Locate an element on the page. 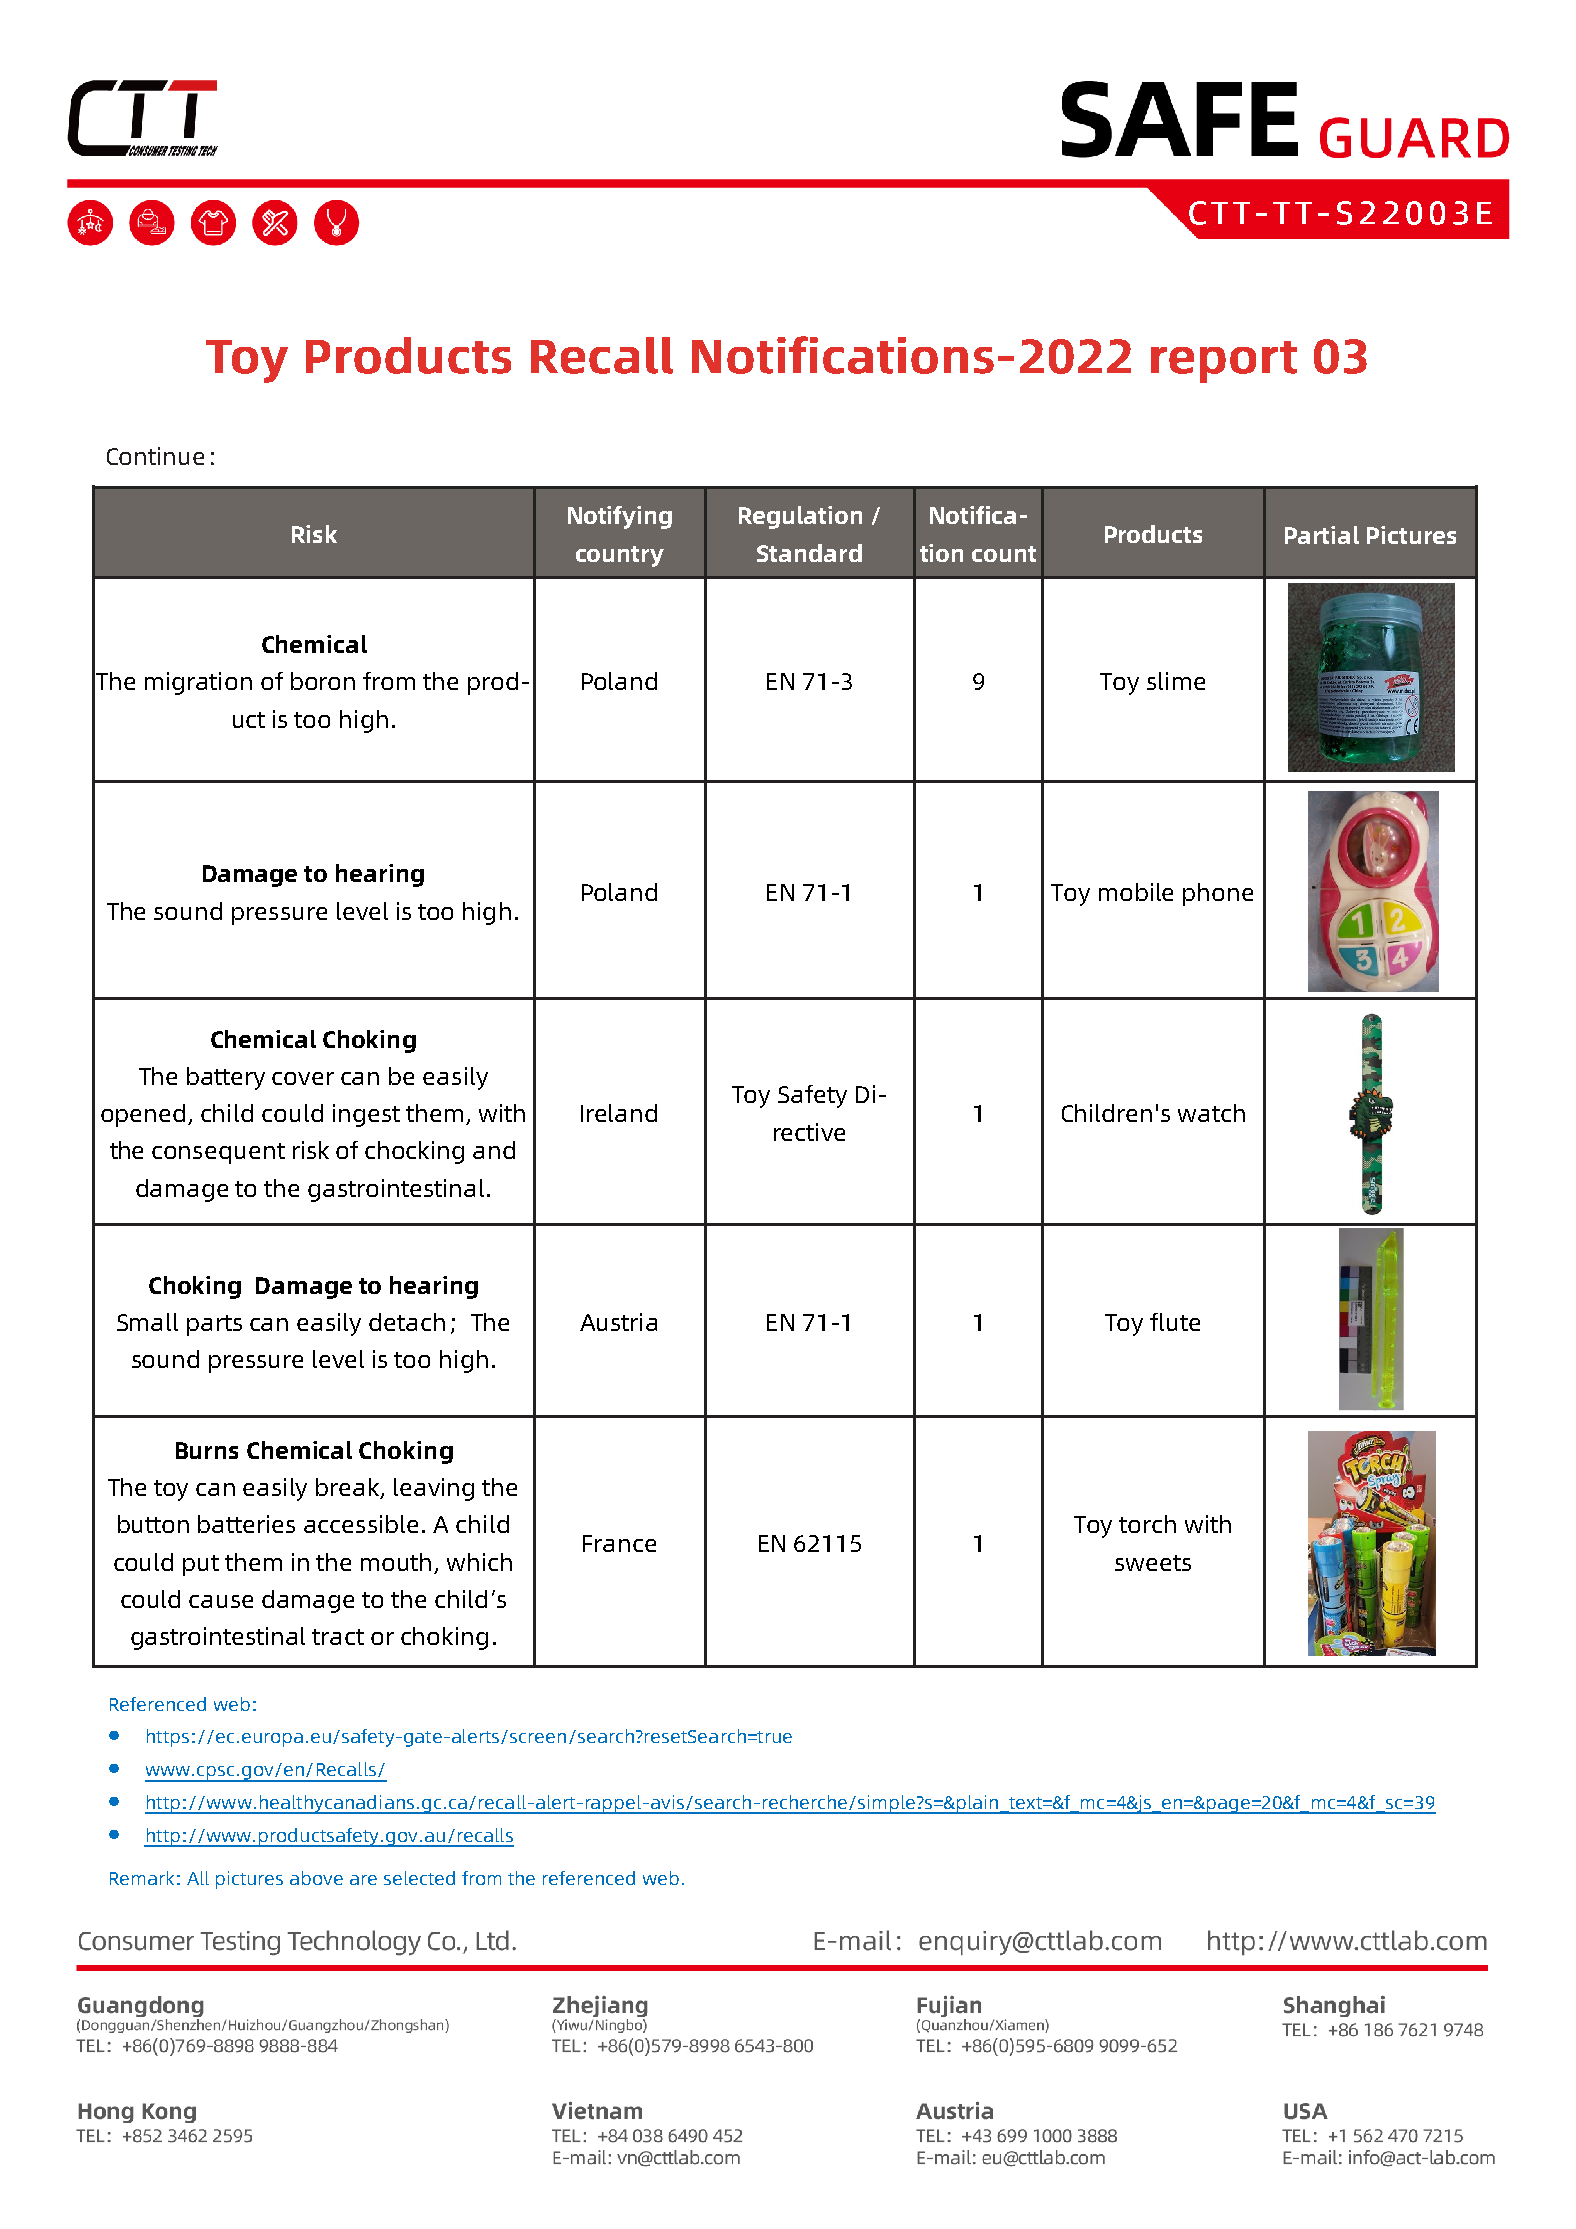  torch is located at coordinates (1147, 1524).
